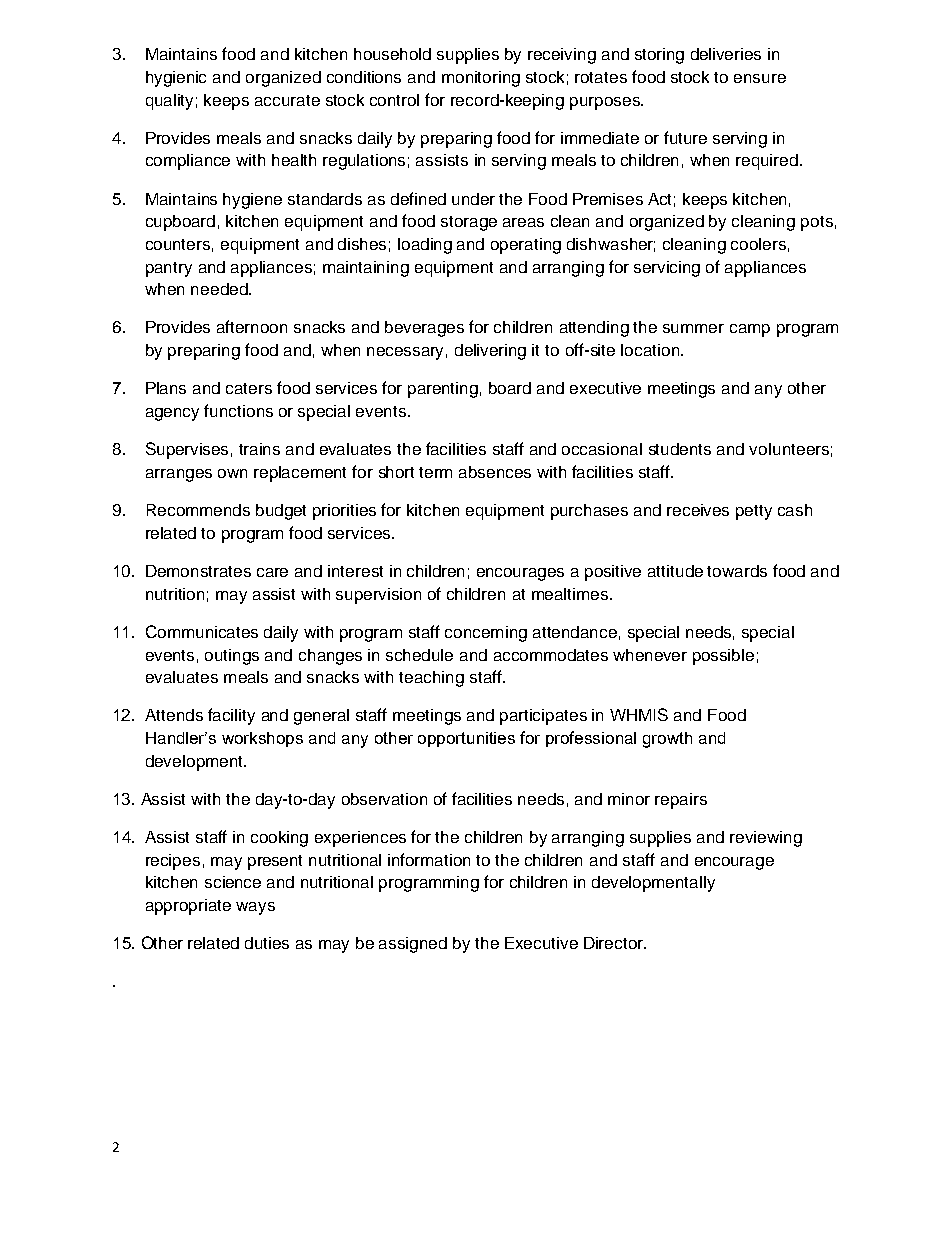  I want to click on assigned, so click(413, 945).
